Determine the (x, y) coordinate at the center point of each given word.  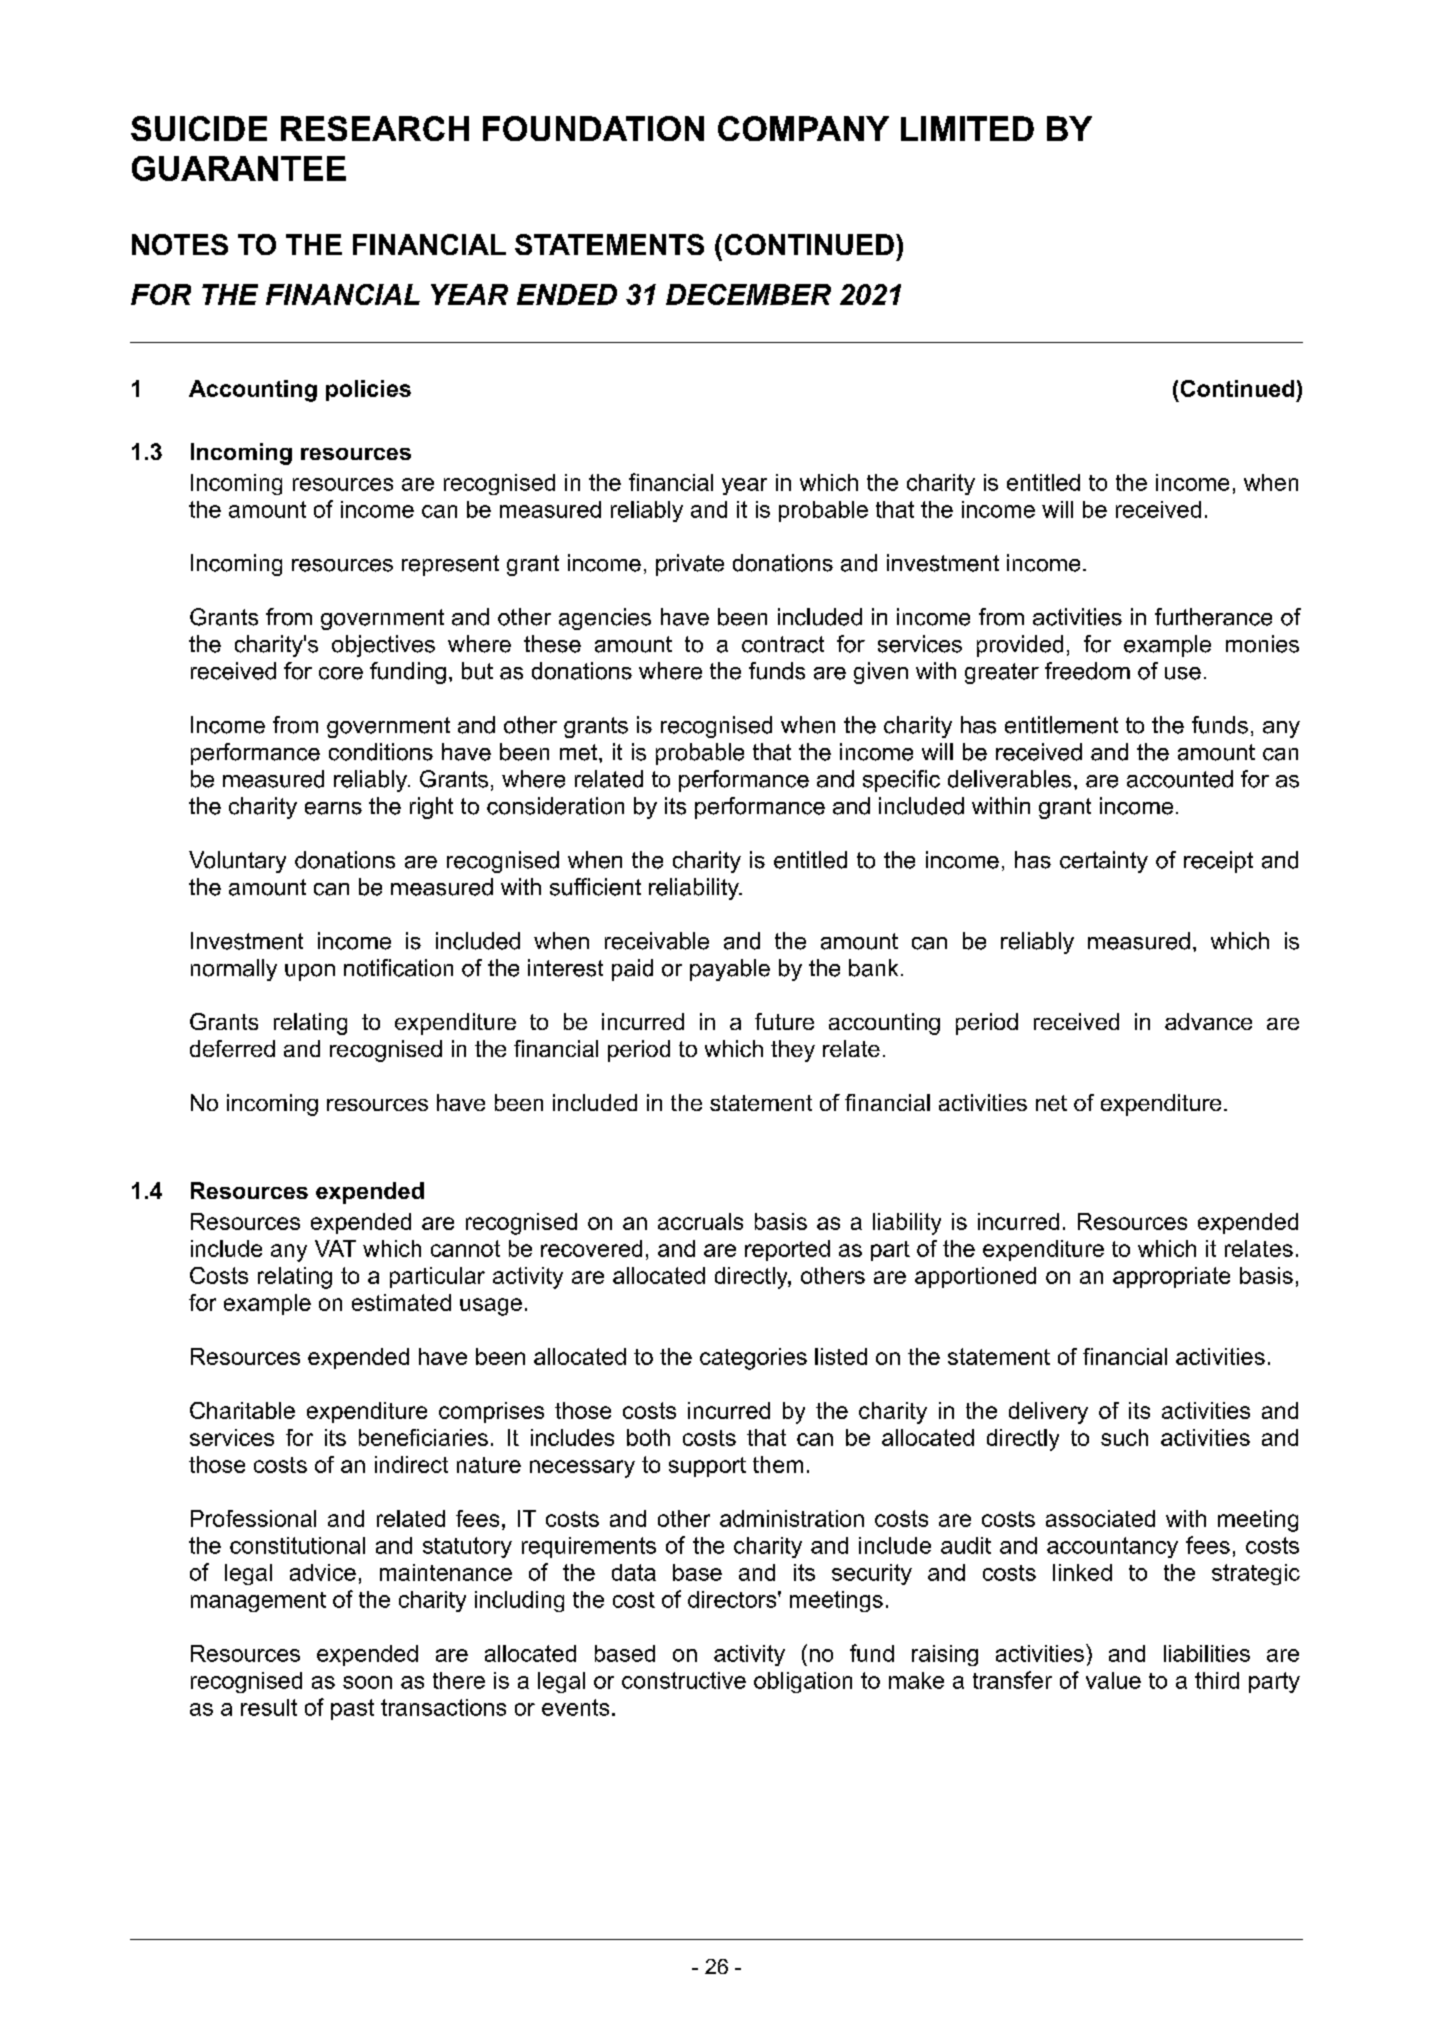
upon (310, 972)
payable (730, 970)
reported (787, 1250)
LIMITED (967, 128)
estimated (401, 1302)
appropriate (1171, 1277)
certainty (1104, 862)
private (690, 565)
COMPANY (803, 128)
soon (367, 1682)
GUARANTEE (239, 168)
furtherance (1213, 617)
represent (450, 565)
